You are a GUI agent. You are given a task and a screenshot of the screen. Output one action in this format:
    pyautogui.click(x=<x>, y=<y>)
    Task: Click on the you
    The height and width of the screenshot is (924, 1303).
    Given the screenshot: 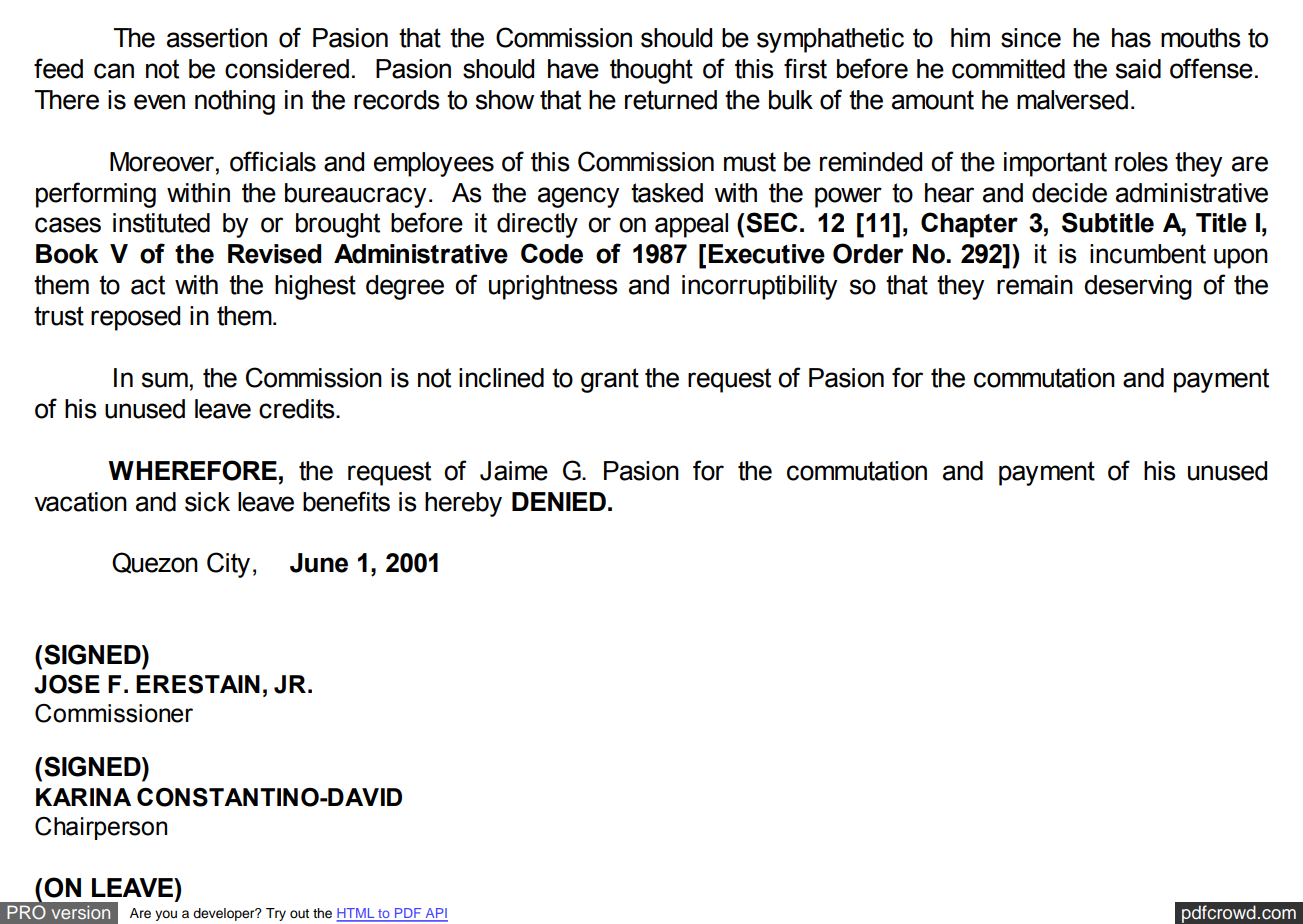 What is the action you would take?
    pyautogui.click(x=166, y=915)
